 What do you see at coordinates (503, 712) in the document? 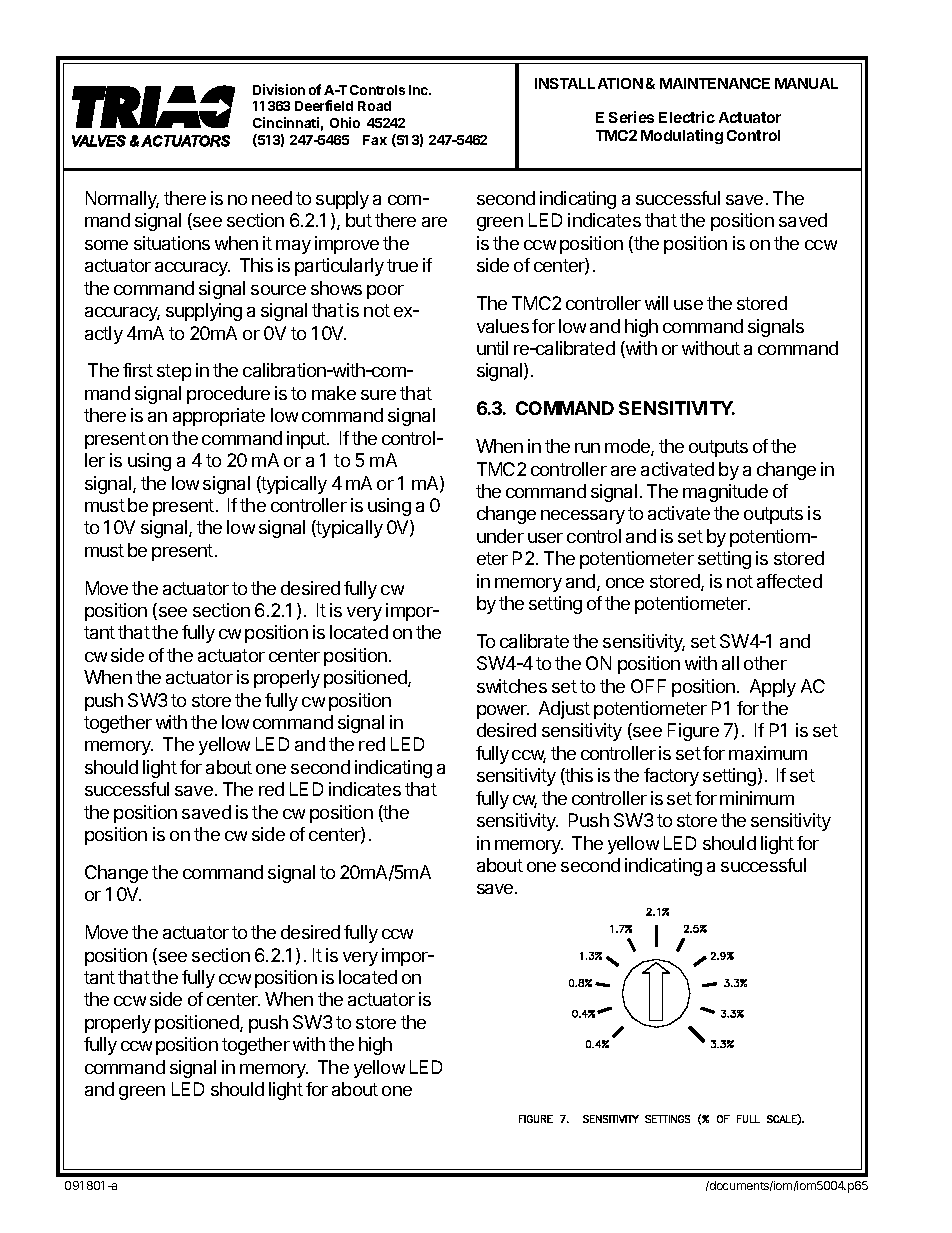
I see `power` at bounding box center [503, 712].
